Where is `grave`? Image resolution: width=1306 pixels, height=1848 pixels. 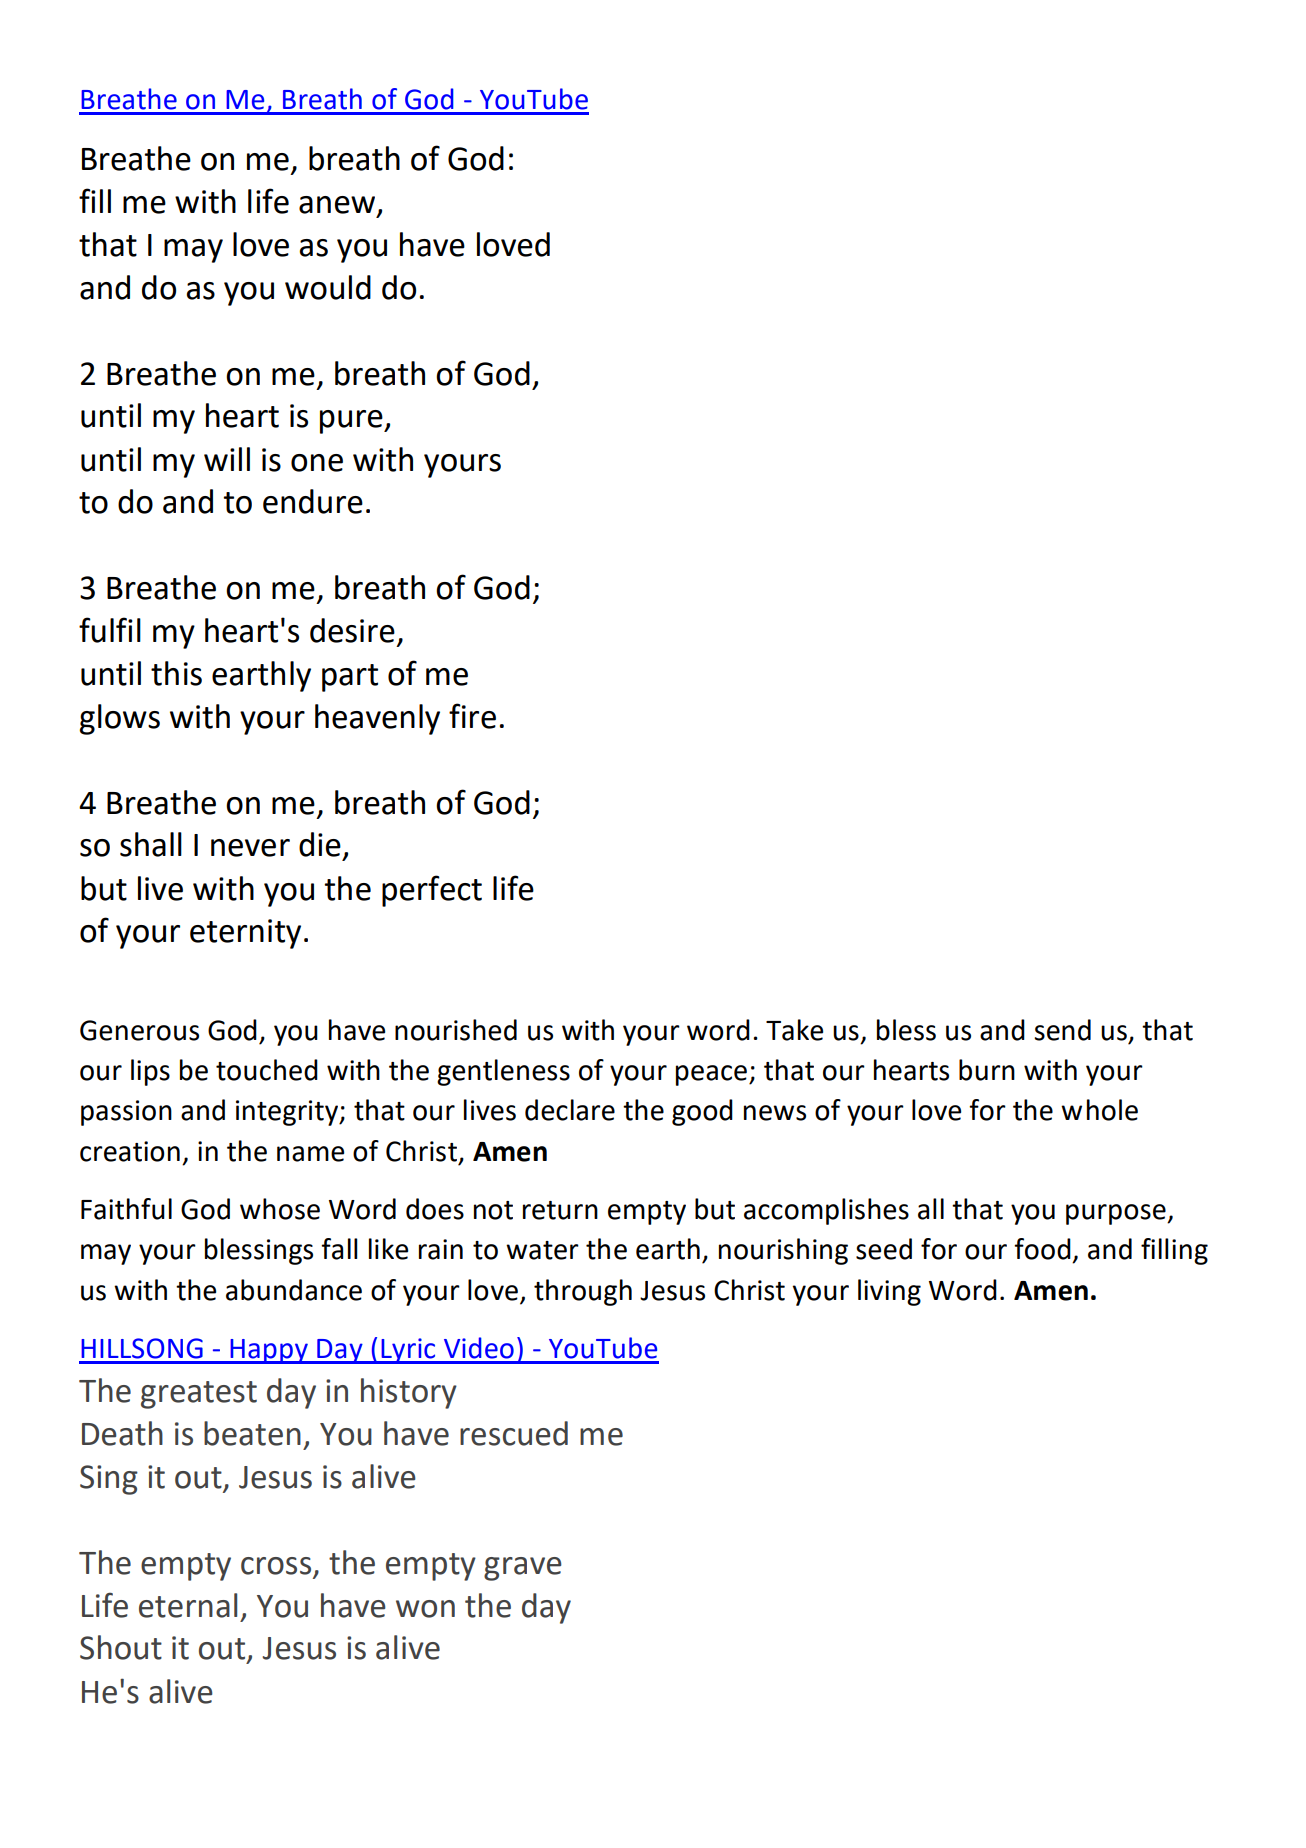 grave is located at coordinates (523, 1569).
